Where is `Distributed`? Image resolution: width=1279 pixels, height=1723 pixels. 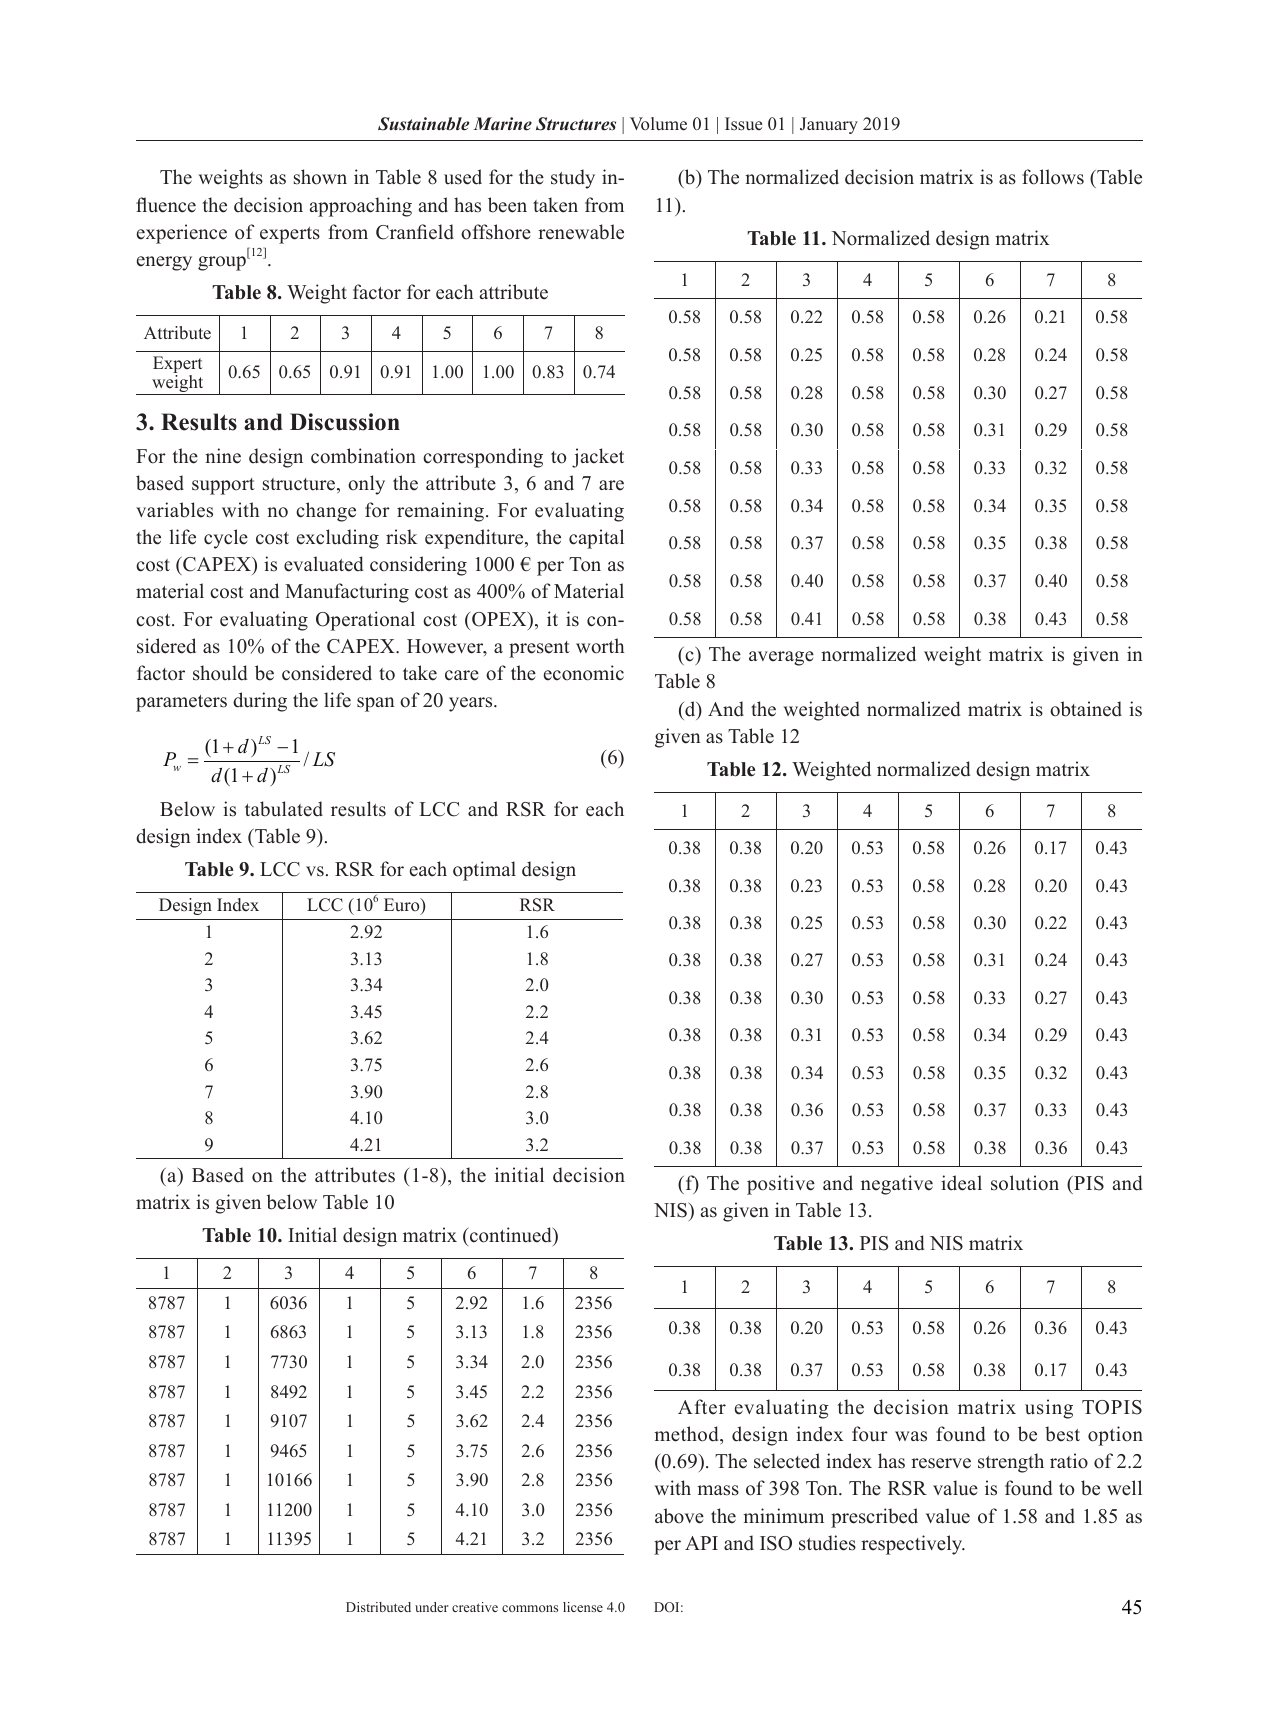 Distributed is located at coordinates (378, 1607).
